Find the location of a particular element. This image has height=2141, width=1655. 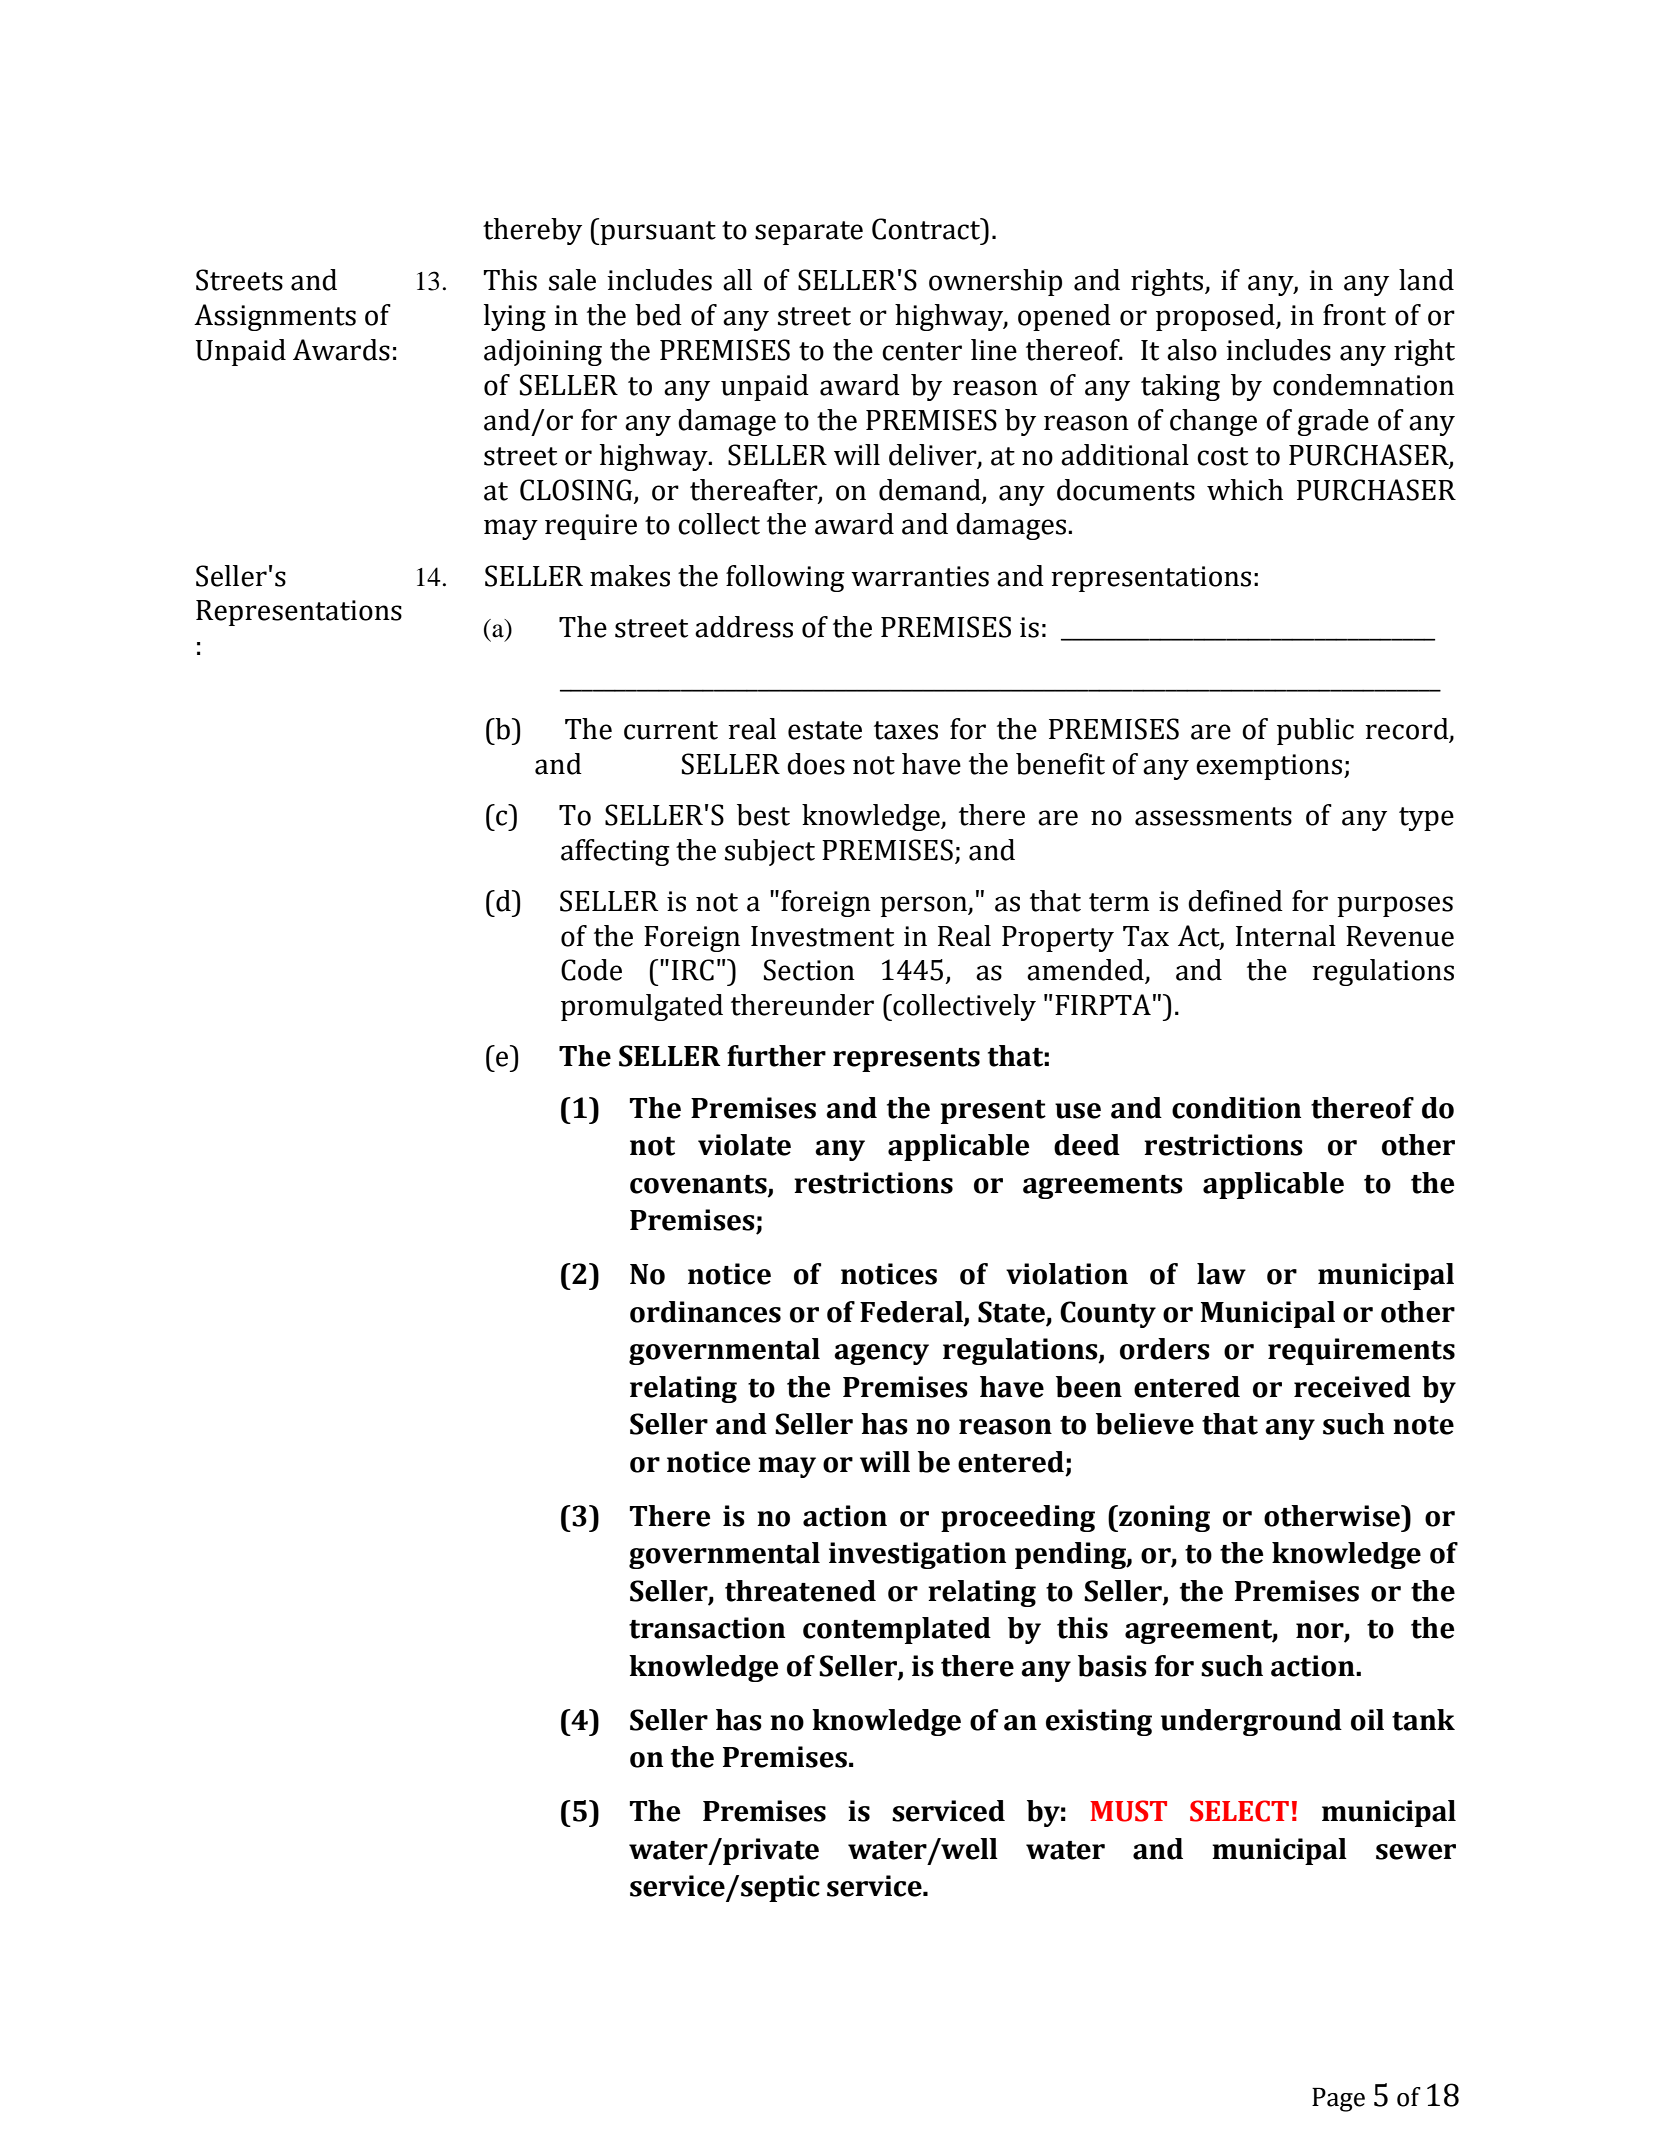

taxes is located at coordinates (906, 730).
